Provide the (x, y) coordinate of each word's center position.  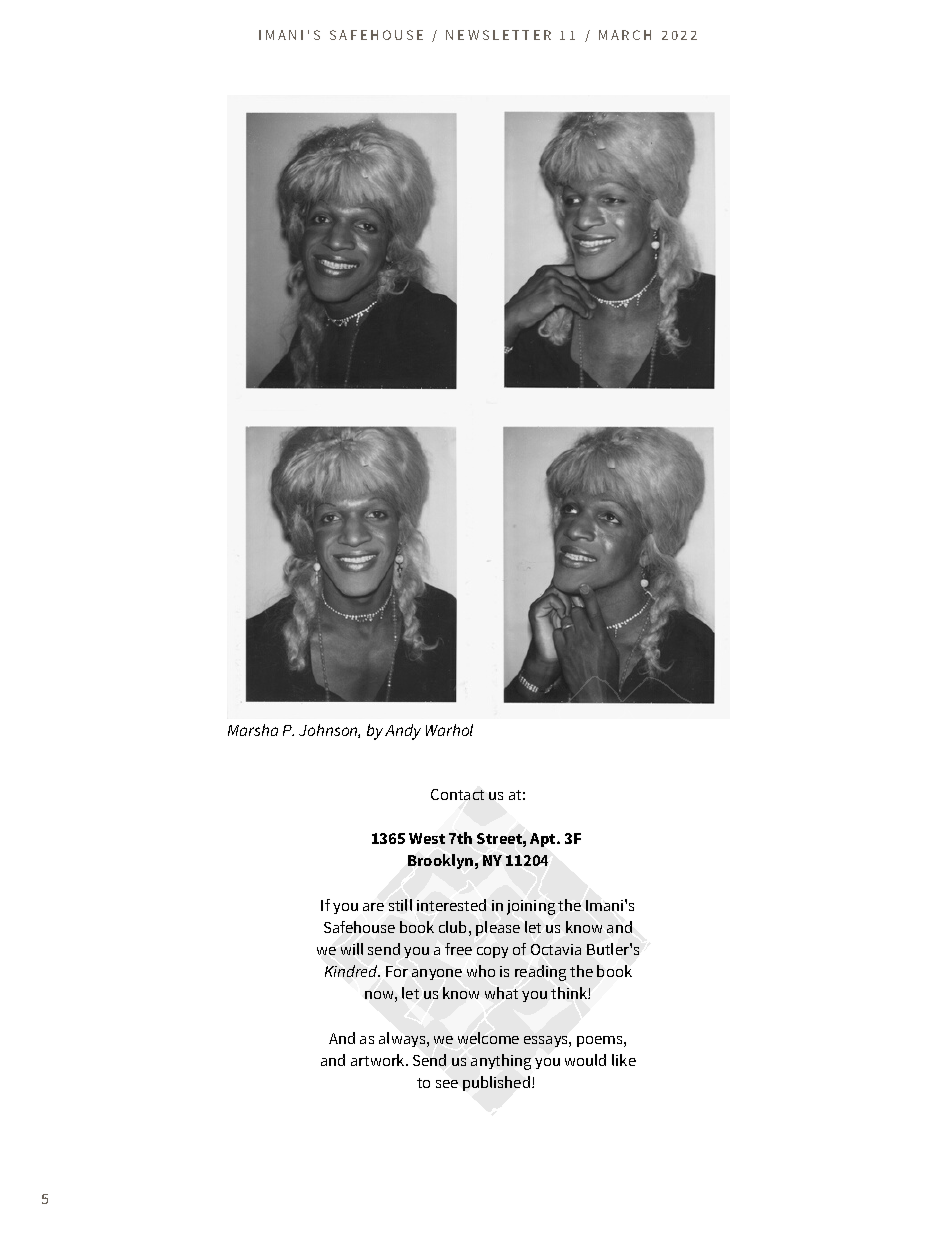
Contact (457, 794)
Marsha (253, 730)
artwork (379, 1060)
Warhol (449, 730)
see (447, 1084)
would (585, 1060)
